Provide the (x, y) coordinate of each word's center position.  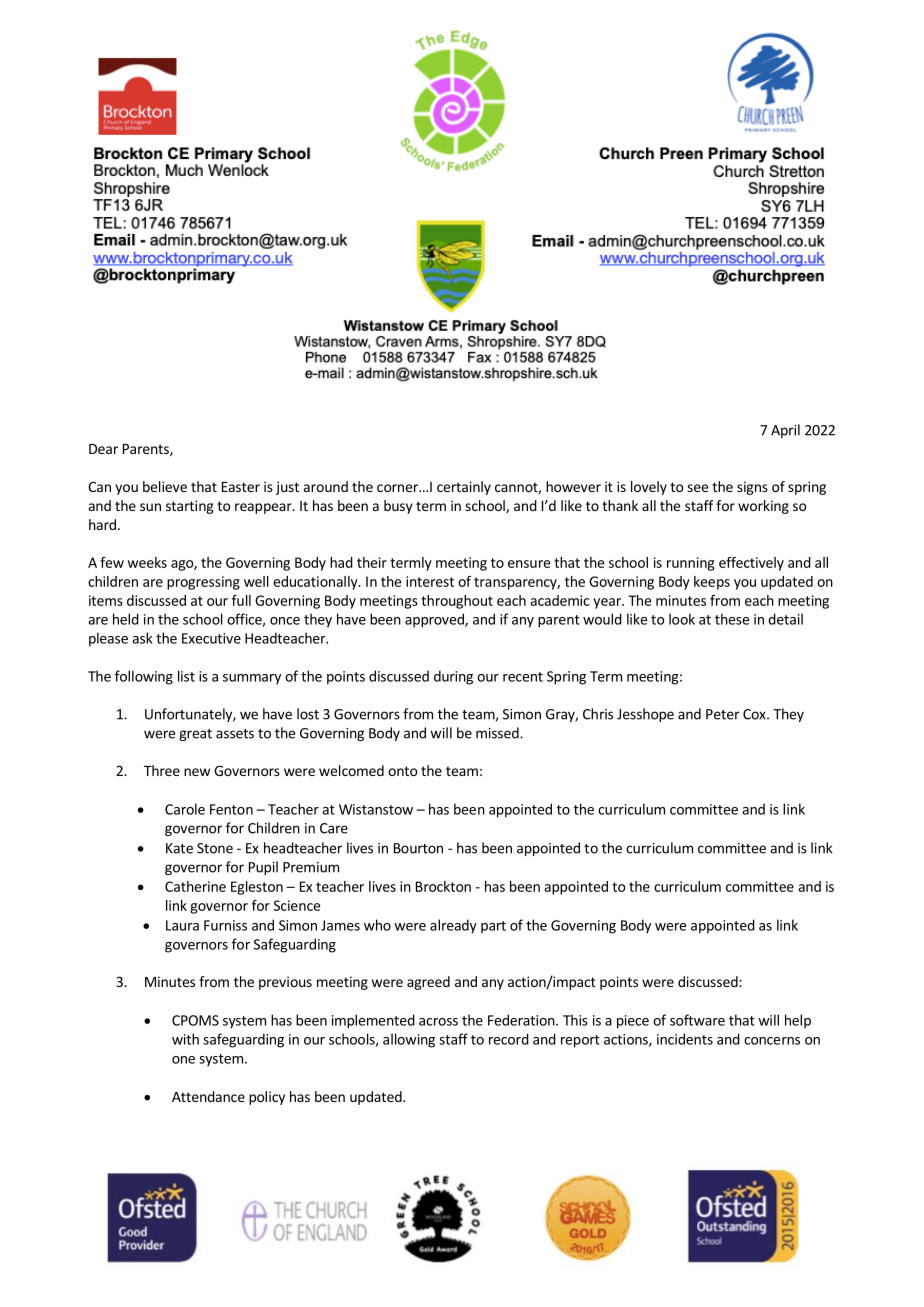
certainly (464, 488)
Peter (723, 714)
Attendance (208, 1096)
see (697, 488)
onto (402, 771)
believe (165, 486)
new (197, 772)
